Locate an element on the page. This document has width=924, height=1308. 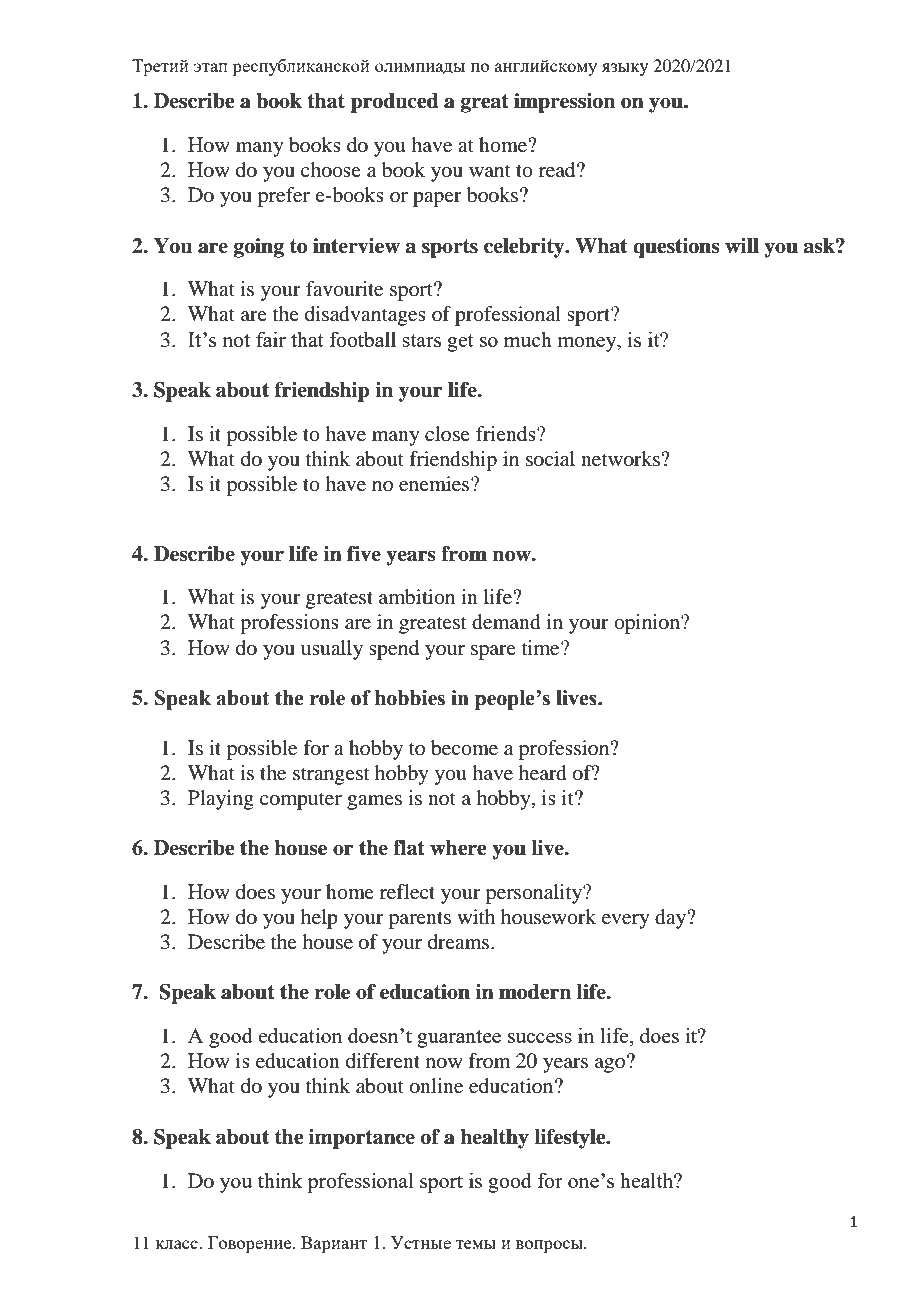
get is located at coordinates (460, 343).
